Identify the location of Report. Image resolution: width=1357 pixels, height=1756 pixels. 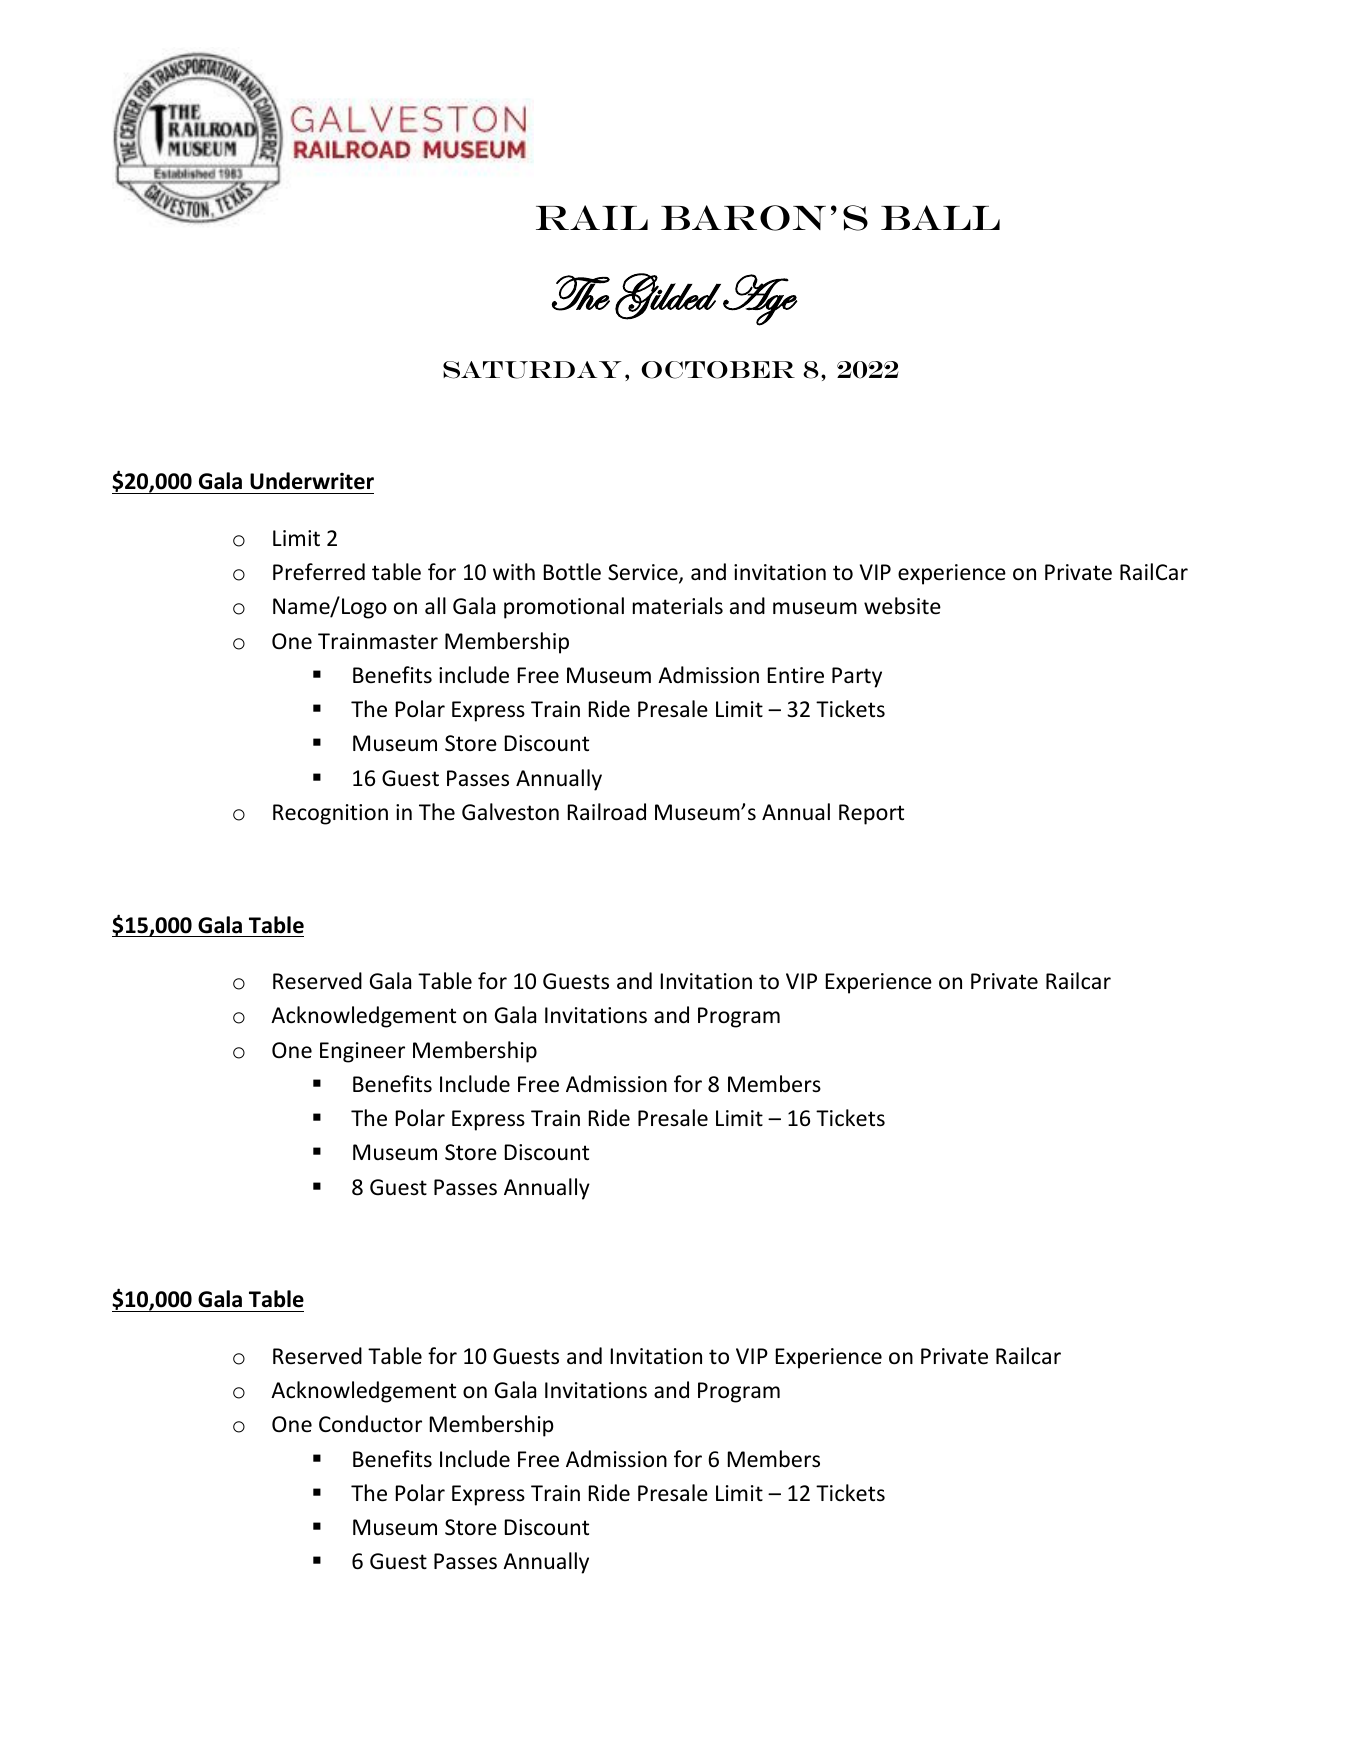
(871, 814).
